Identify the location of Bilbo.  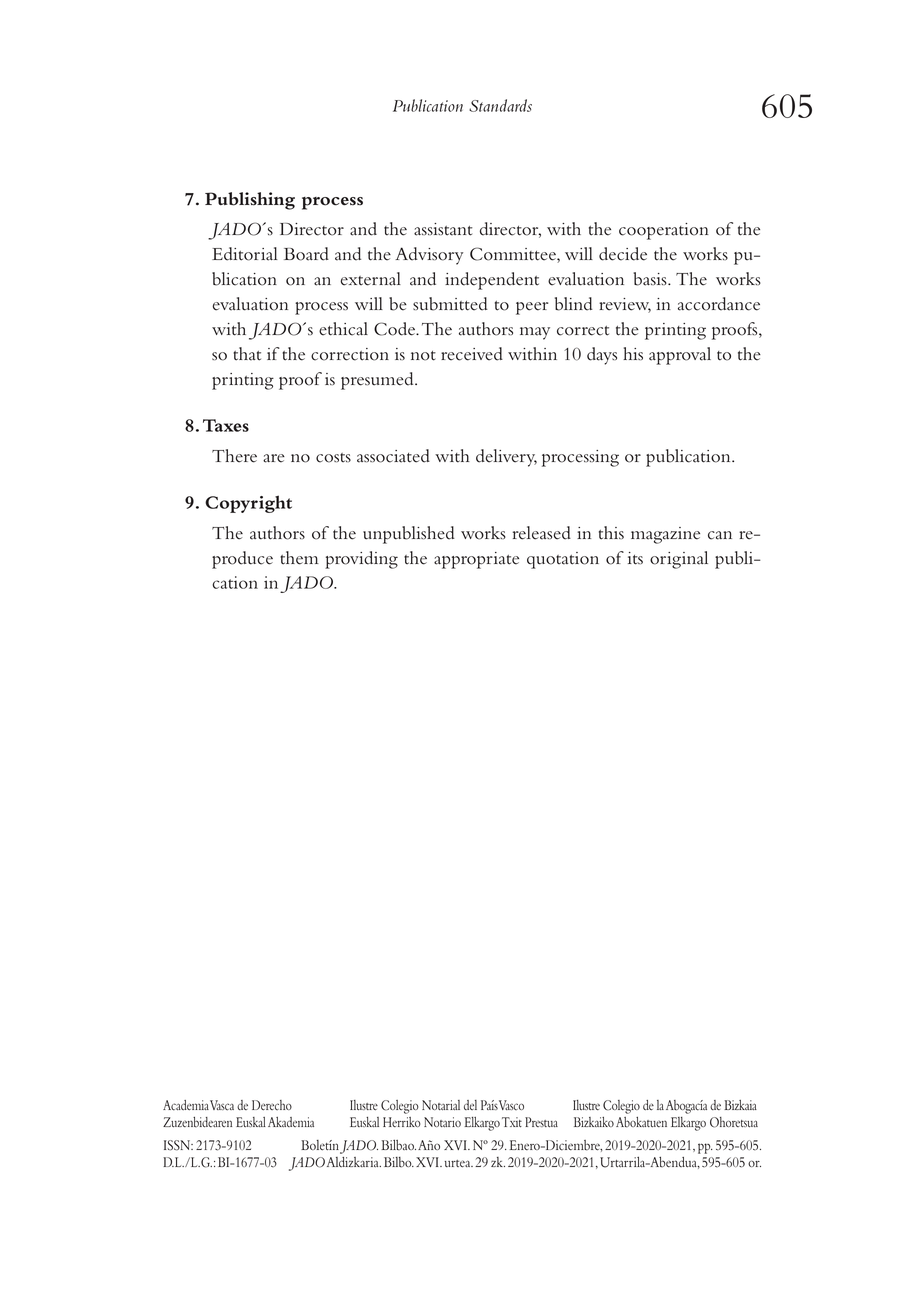
(399, 1162).
